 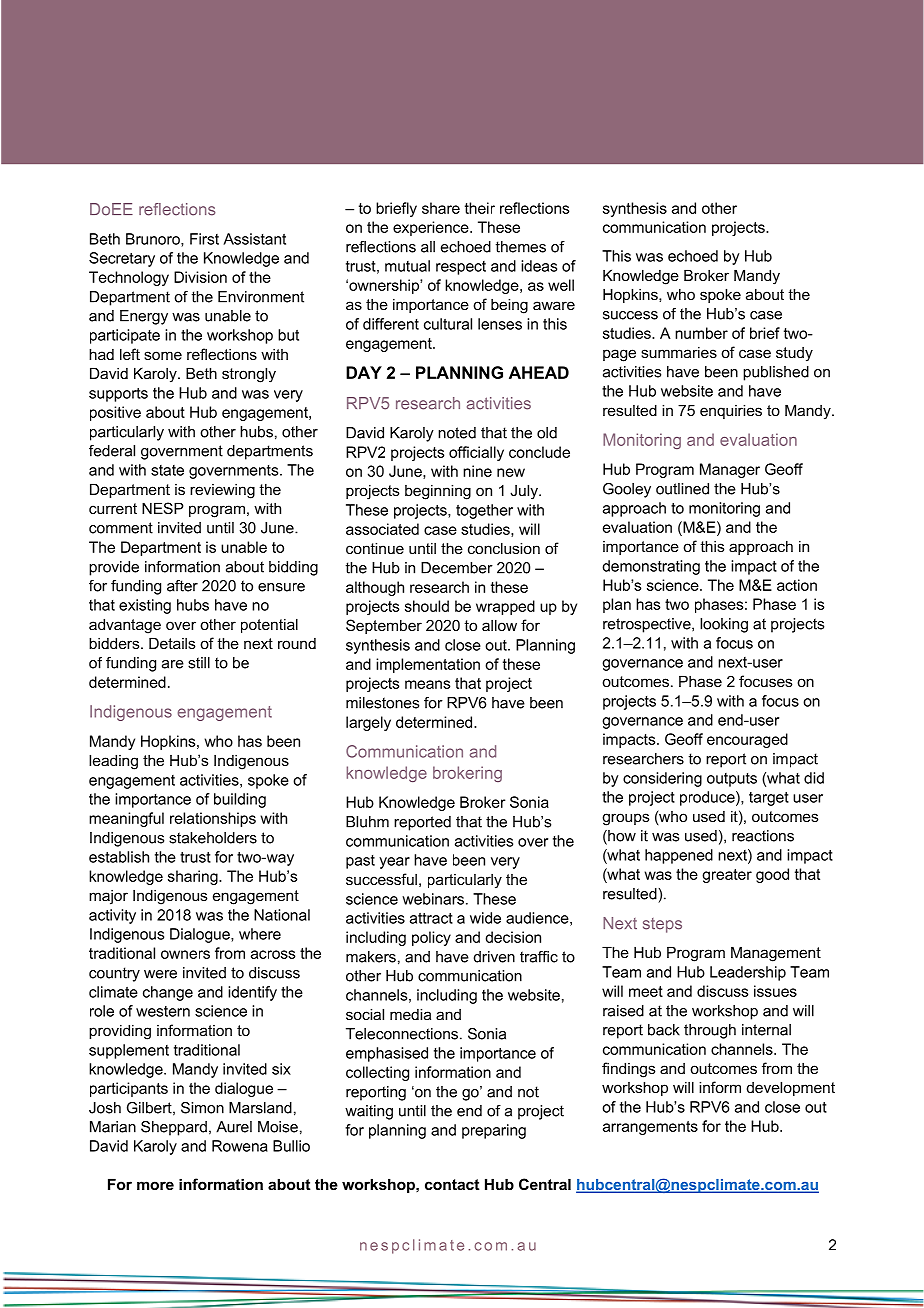 What do you see at coordinates (174, 1128) in the screenshot?
I see `Sheppard` at bounding box center [174, 1128].
